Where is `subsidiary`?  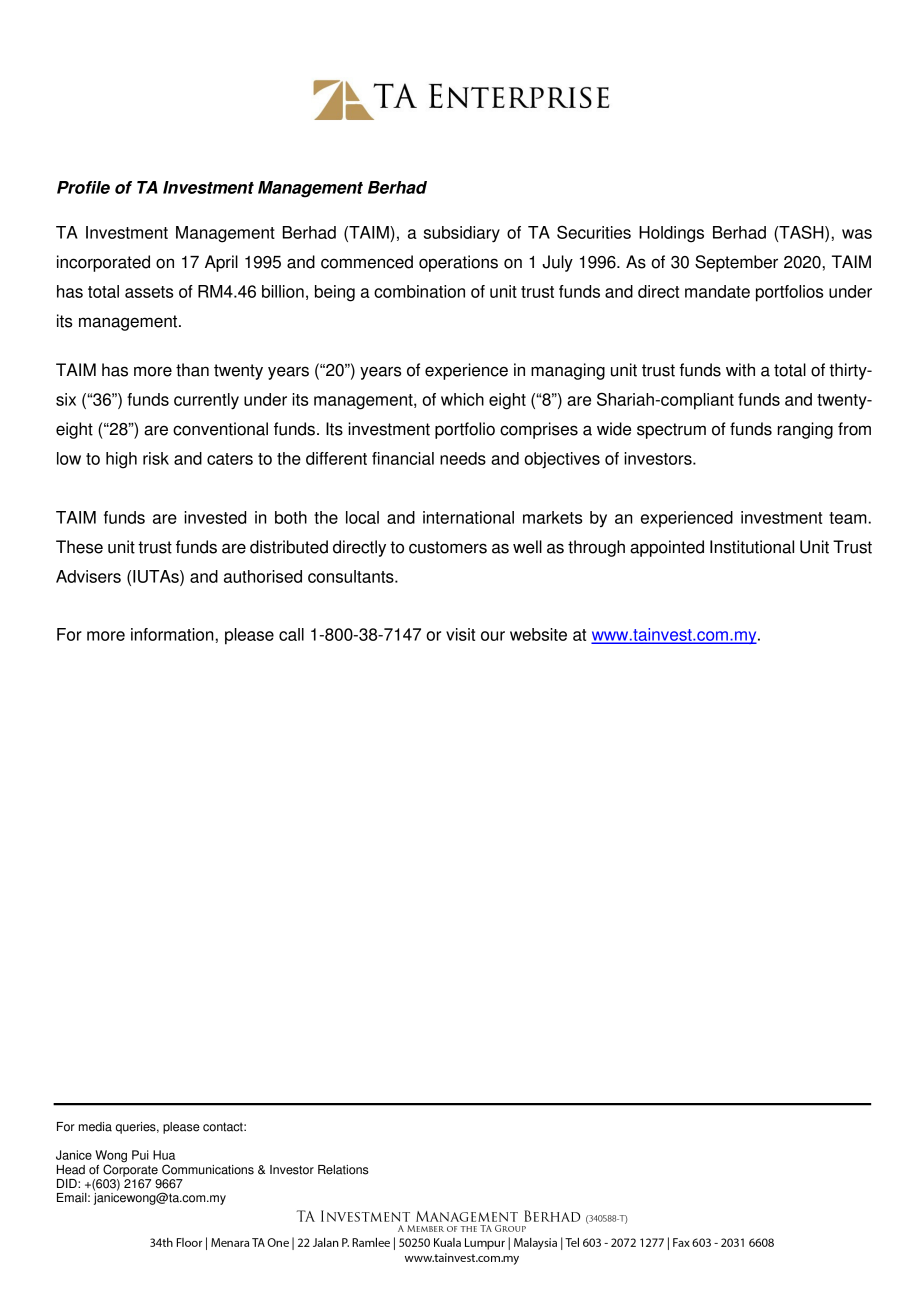
subsidiary is located at coordinates (461, 234).
